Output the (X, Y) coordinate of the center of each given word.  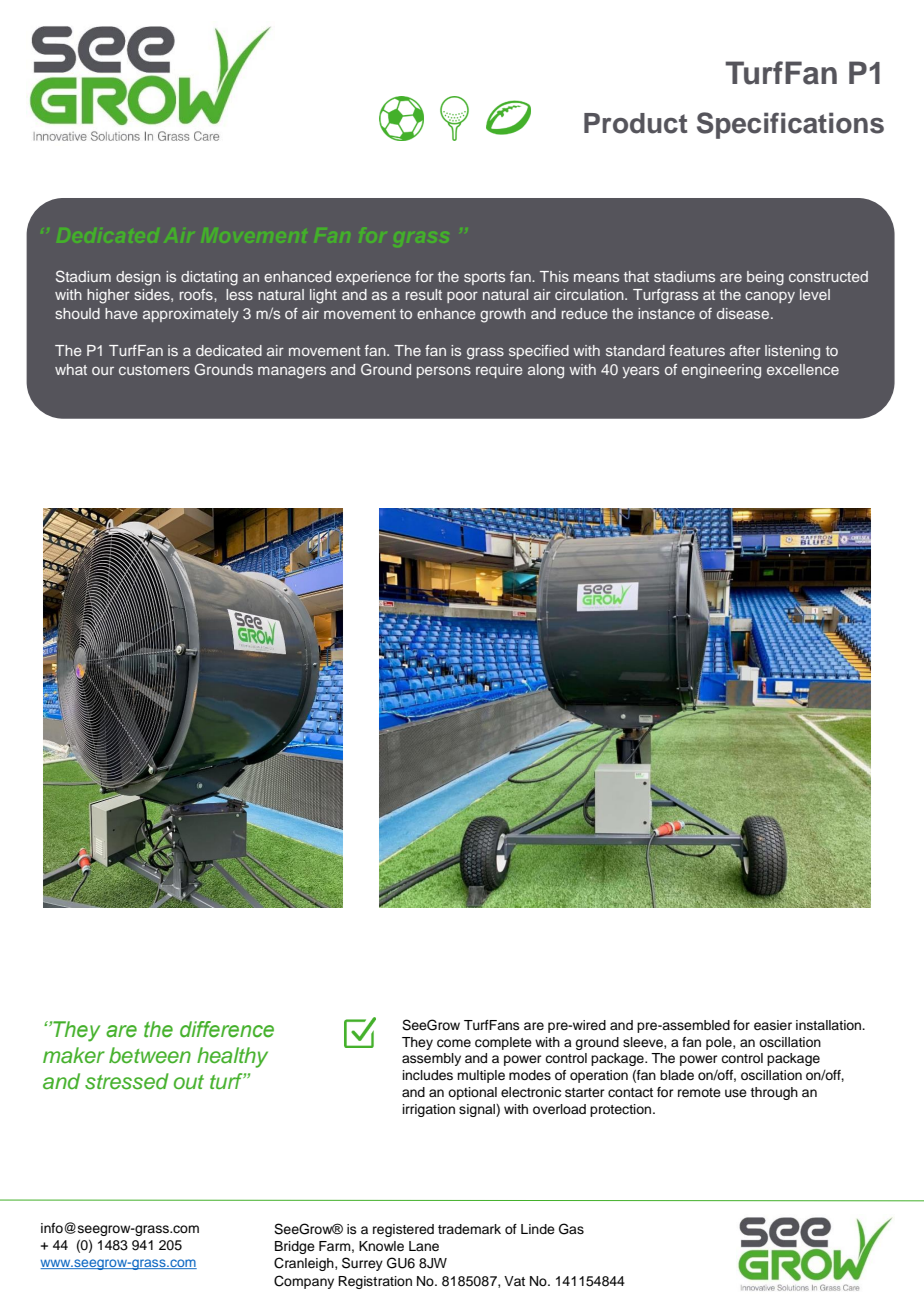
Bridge (295, 1247)
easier (773, 1025)
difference (227, 1029)
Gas (571, 1229)
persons (444, 372)
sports (484, 278)
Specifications (790, 125)
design (138, 278)
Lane (424, 1246)
